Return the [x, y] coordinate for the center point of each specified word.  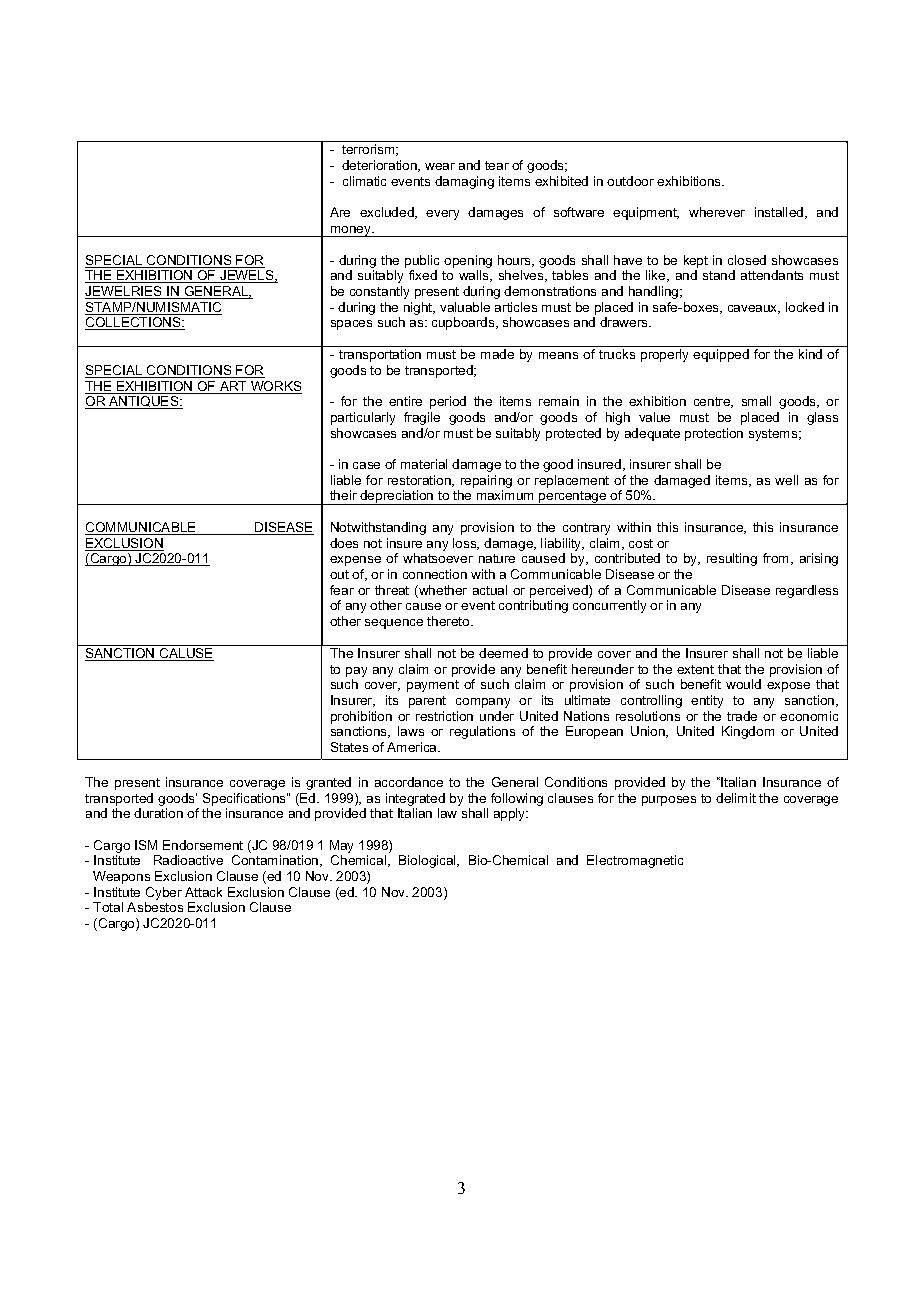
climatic [364, 181]
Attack [203, 892]
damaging [464, 182]
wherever [717, 212]
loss [466, 544]
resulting [732, 559]
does [344, 543]
